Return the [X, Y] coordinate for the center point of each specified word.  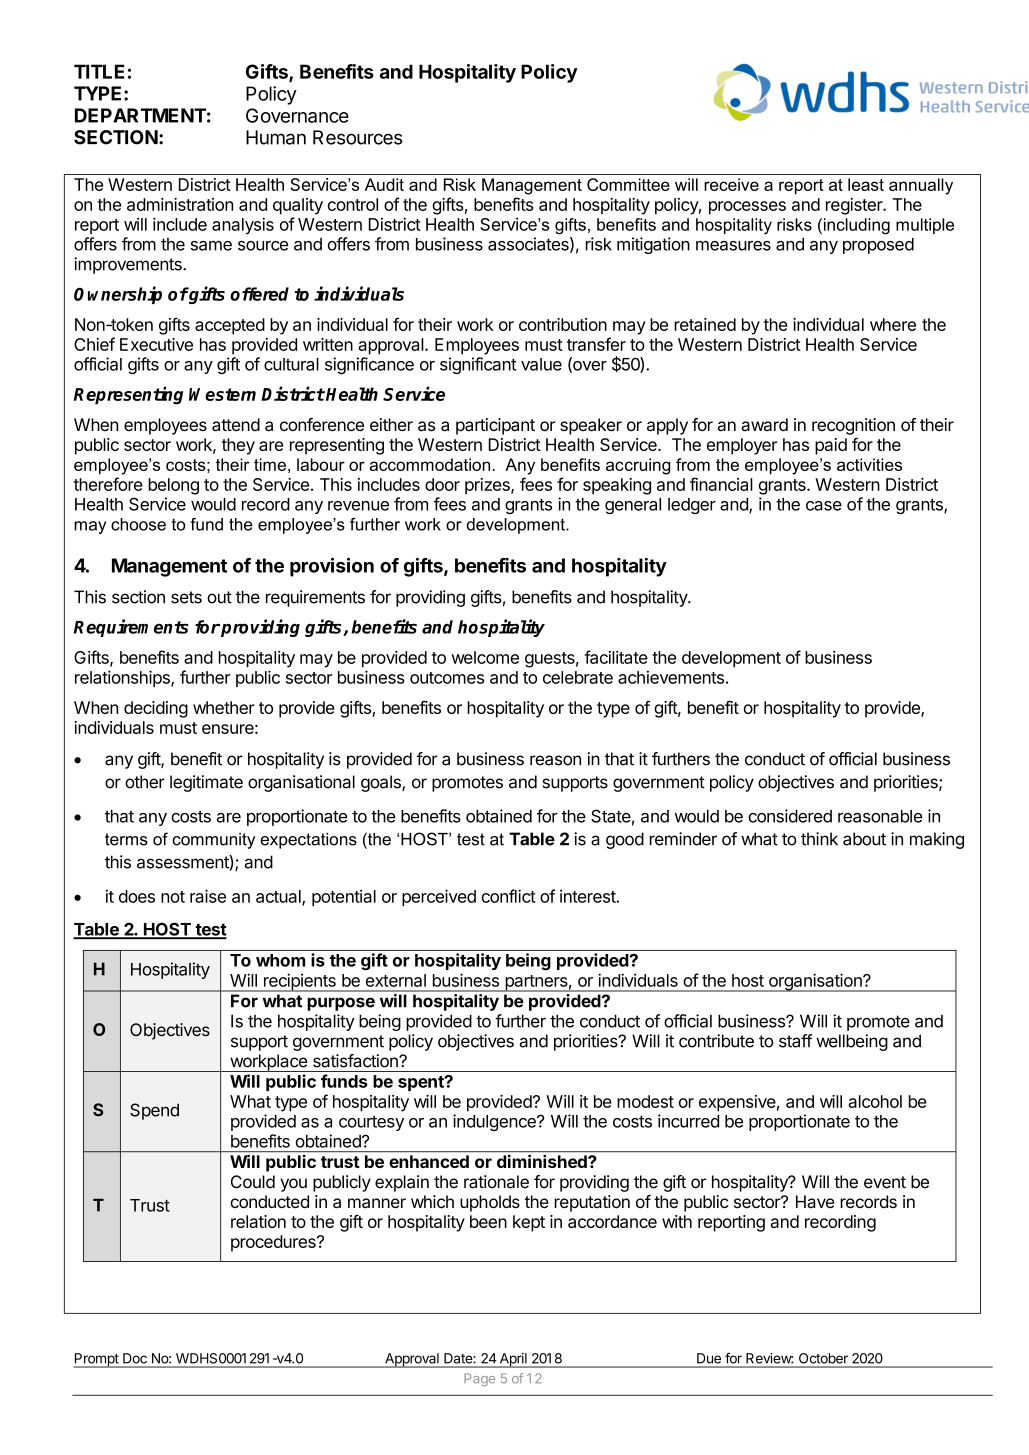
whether [224, 707]
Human [276, 137]
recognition [853, 426]
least [866, 184]
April [513, 1360]
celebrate [578, 677]
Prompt [97, 1360]
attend [236, 425]
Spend [154, 1111]
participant [495, 426]
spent [422, 1083]
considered [790, 816]
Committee [628, 184]
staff [795, 1041]
